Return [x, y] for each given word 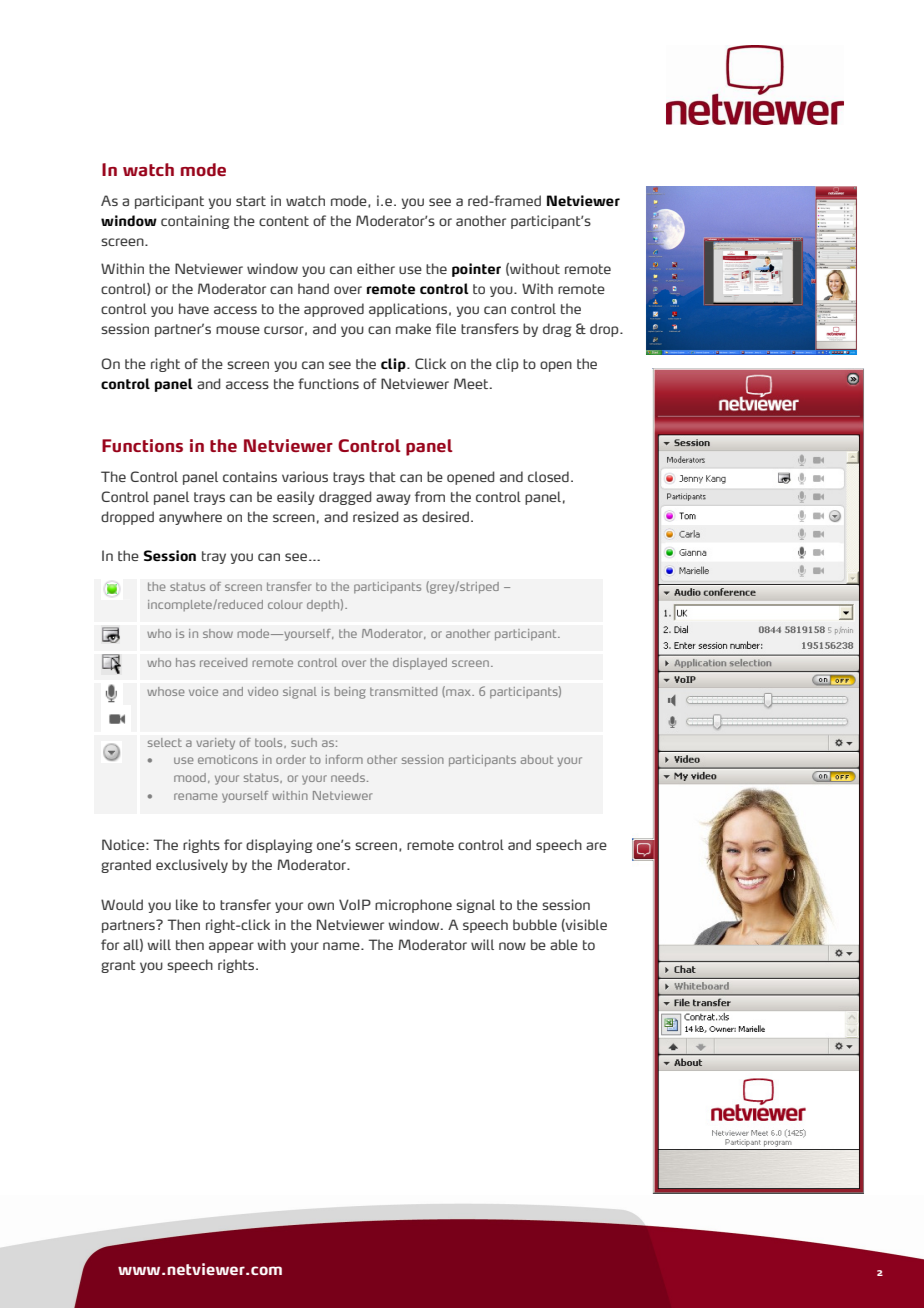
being [350, 693]
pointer [476, 270]
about [537, 759]
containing [195, 222]
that [383, 476]
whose [166, 691]
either [376, 268]
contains [250, 476]
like [187, 904]
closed [548, 476]
